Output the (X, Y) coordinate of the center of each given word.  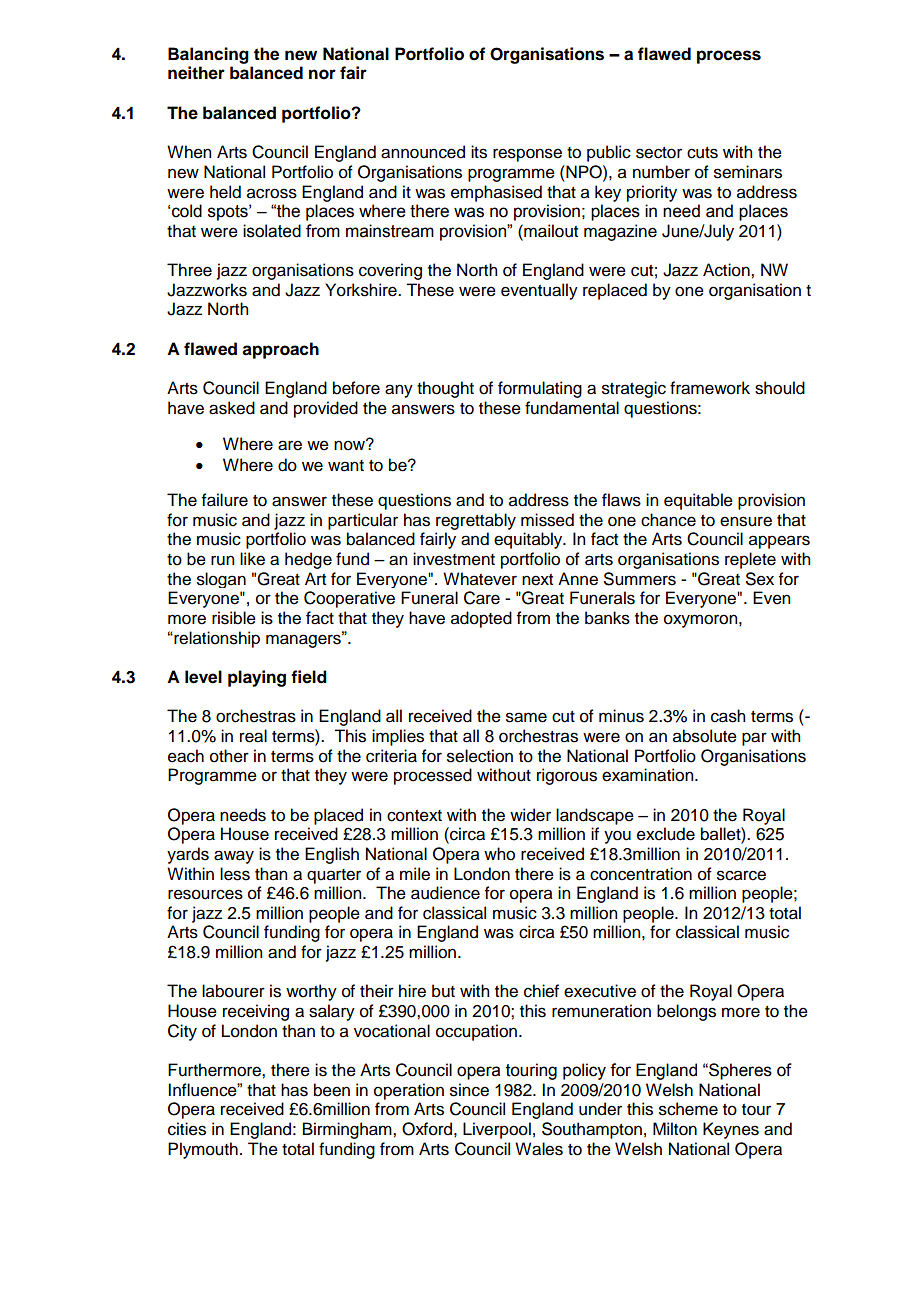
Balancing (208, 55)
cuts (702, 153)
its (479, 152)
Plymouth (203, 1150)
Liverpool (497, 1130)
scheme (688, 1109)
